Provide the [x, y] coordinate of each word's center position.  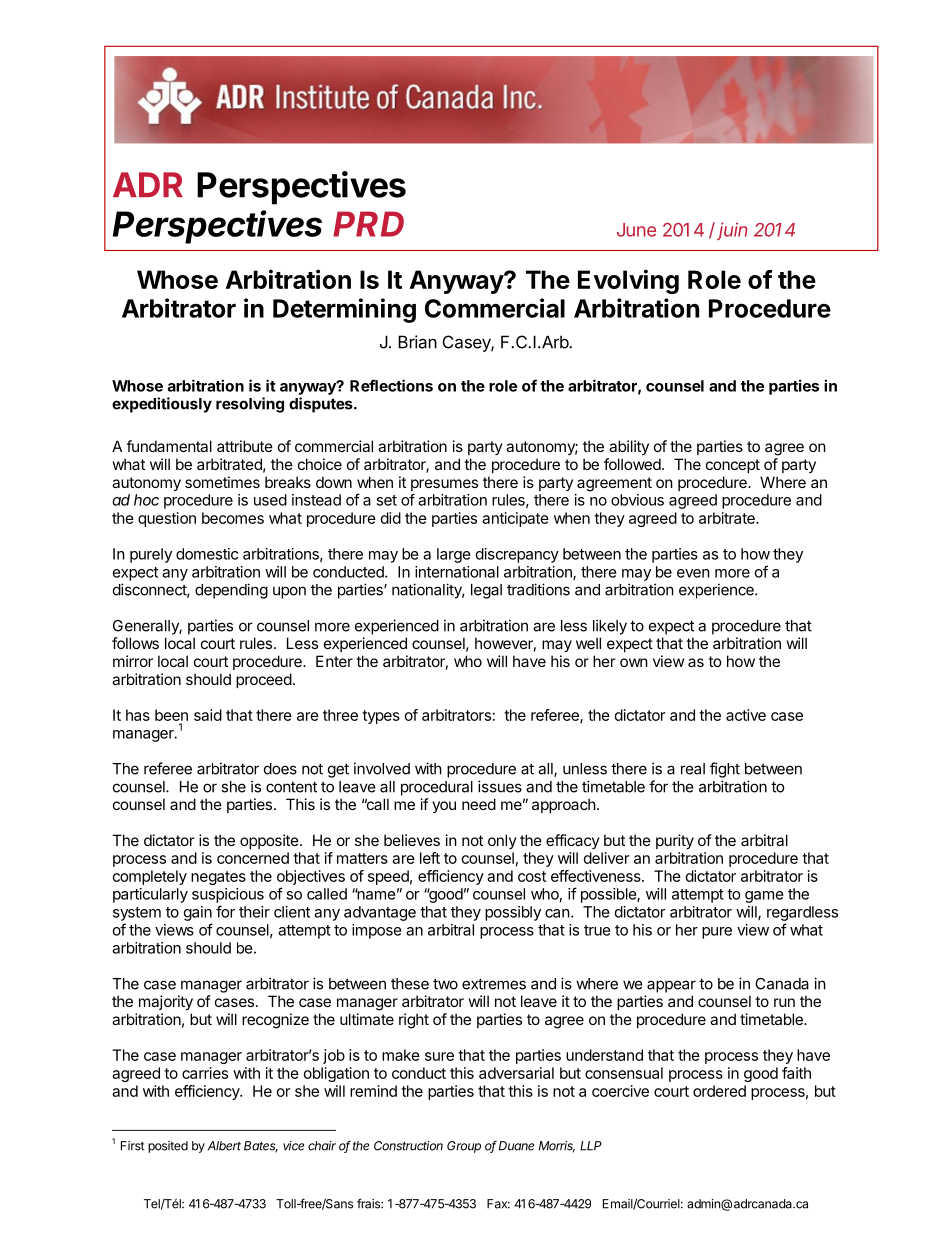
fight [725, 770]
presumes [444, 485]
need [479, 804]
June [636, 230]
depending [231, 591]
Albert [224, 1146]
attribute [245, 446]
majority [166, 1002]
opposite [269, 841]
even [693, 573]
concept [733, 466]
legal [486, 591]
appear [671, 986]
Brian [417, 342]
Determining [344, 310]
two [445, 984]
